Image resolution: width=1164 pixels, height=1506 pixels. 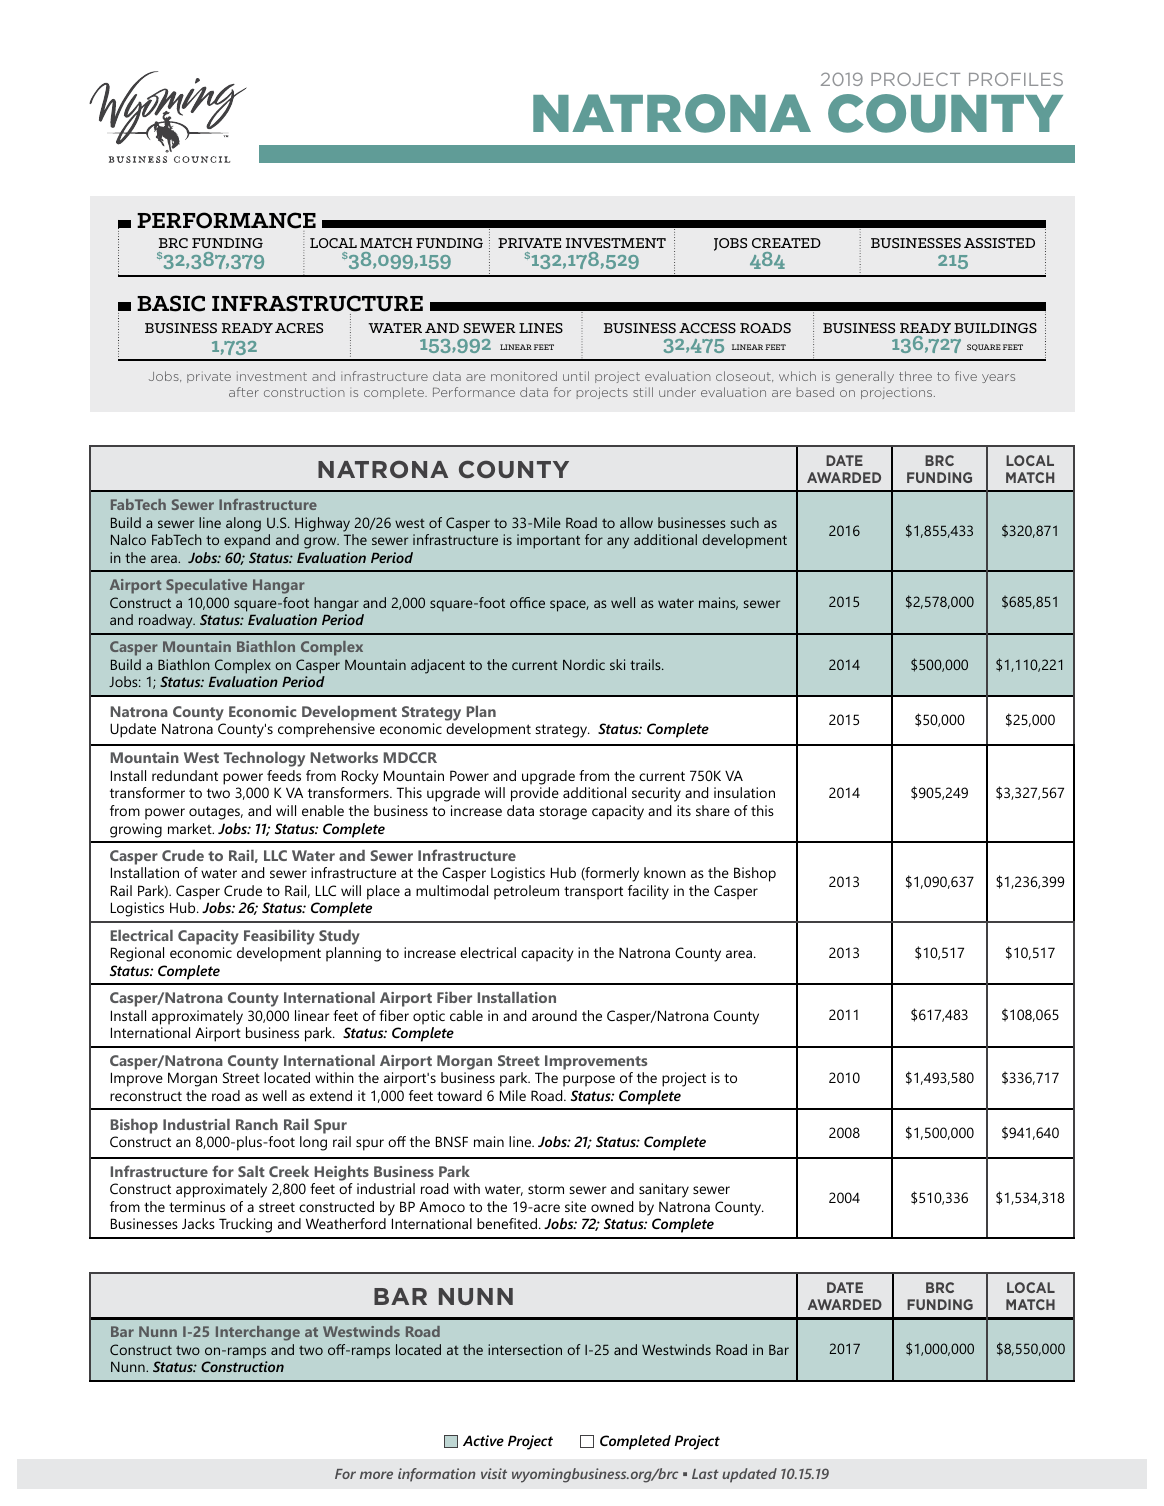 What do you see at coordinates (171, 303) in the page?
I see `BASIC` at bounding box center [171, 303].
